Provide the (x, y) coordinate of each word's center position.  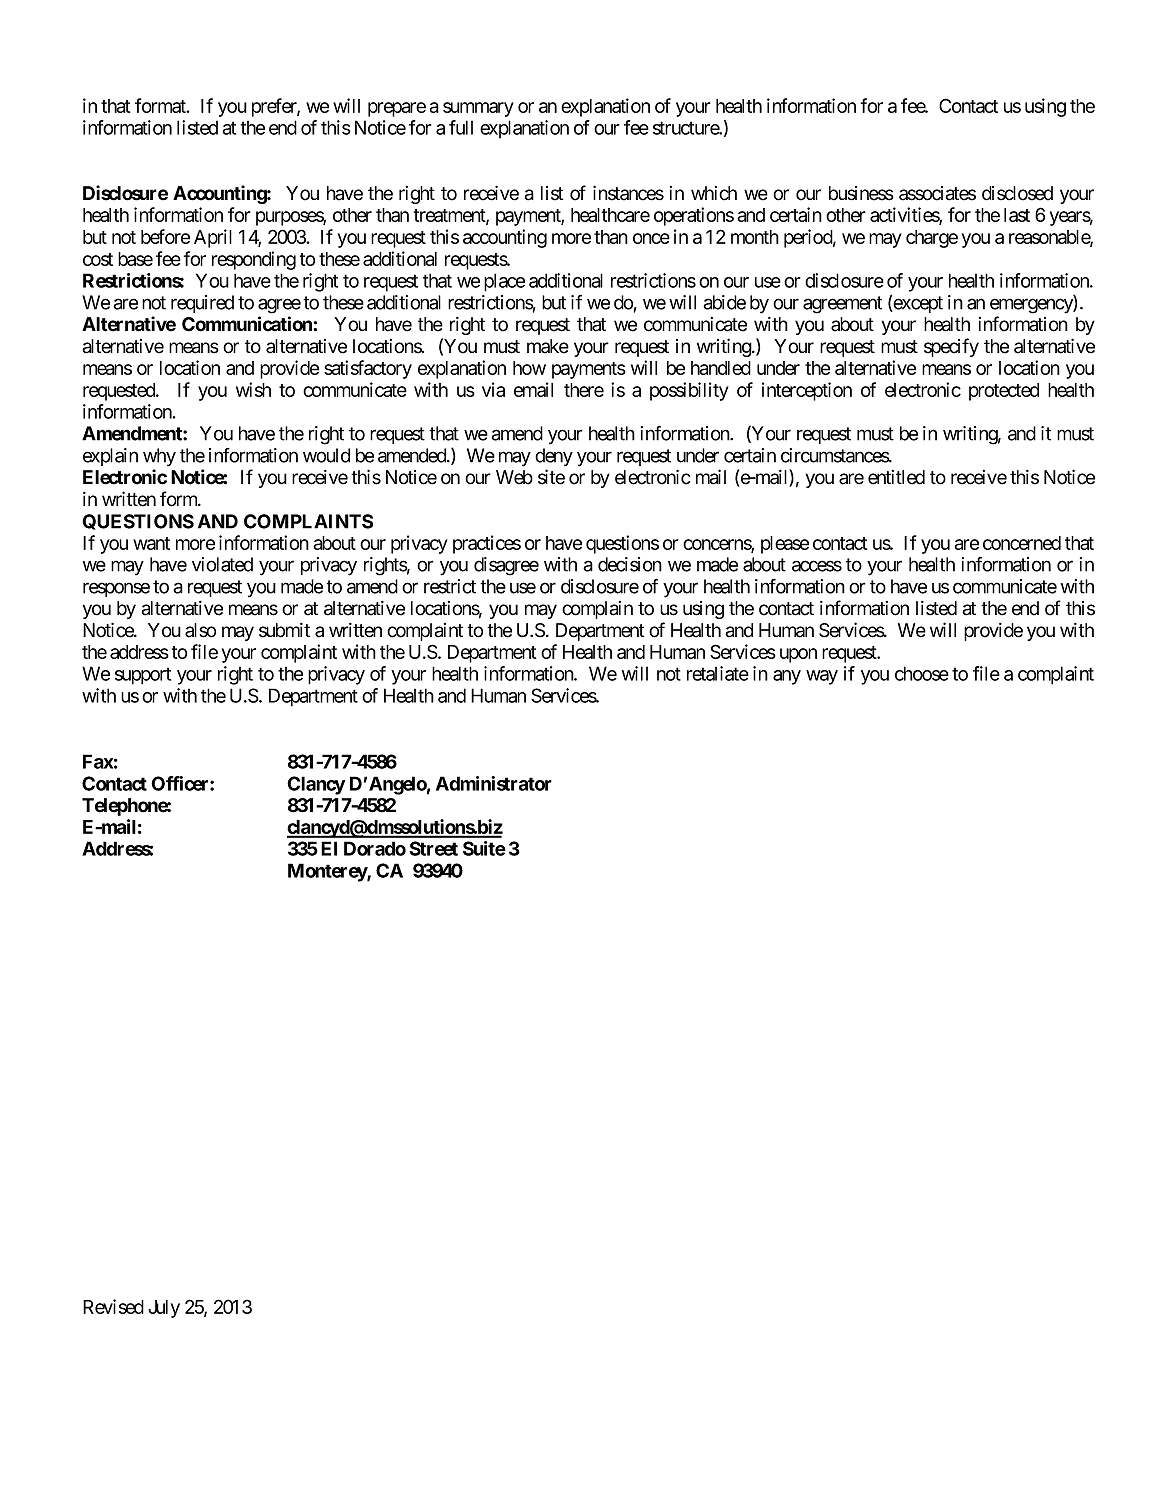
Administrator (494, 783)
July (164, 1309)
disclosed (1017, 193)
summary (478, 109)
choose (922, 673)
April (213, 238)
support (143, 676)
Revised (113, 1306)
